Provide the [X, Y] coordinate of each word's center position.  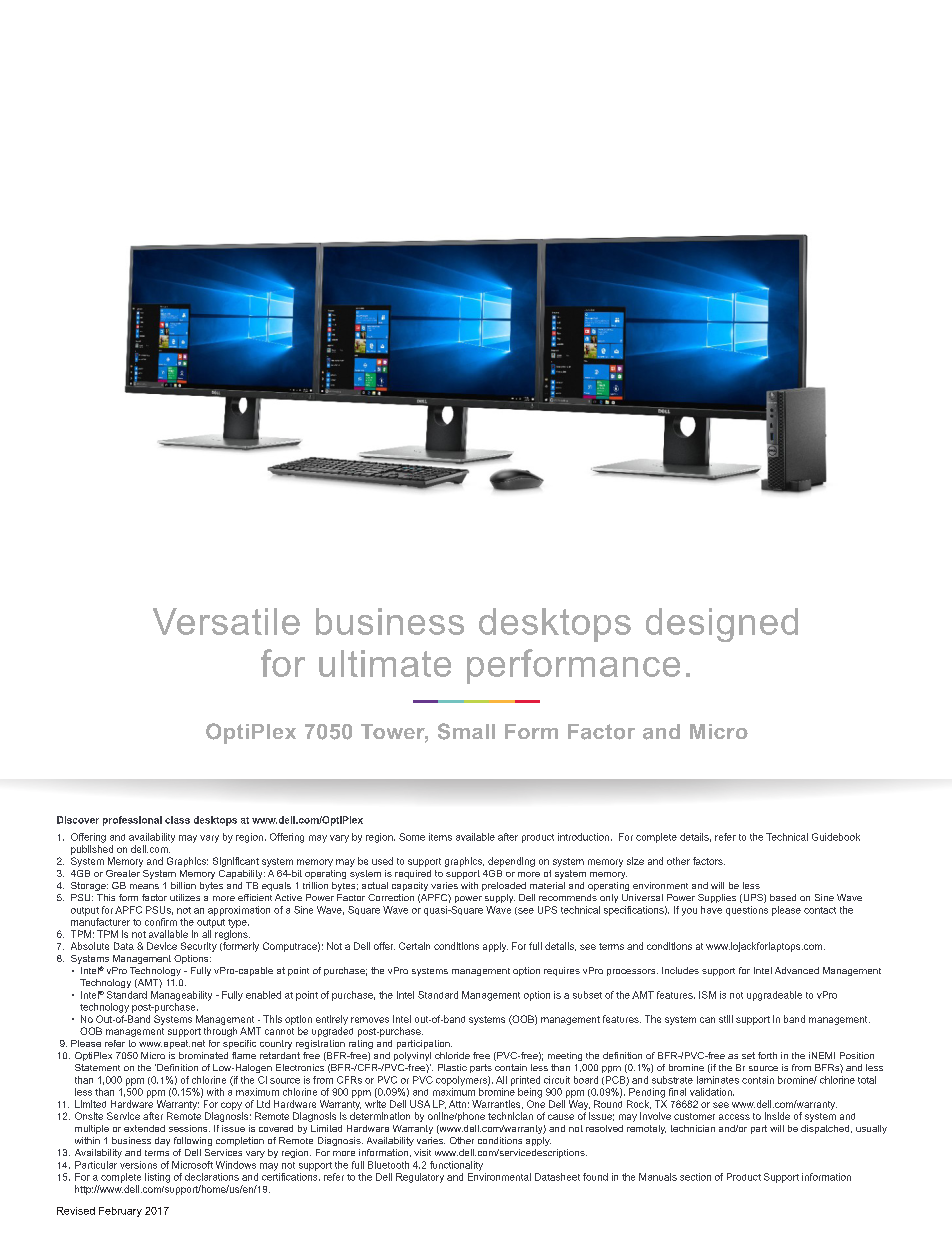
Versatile [226, 621]
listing [157, 1178]
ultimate [385, 663]
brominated [203, 1055]
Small [466, 731]
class [177, 820]
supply [500, 898]
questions [747, 911]
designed [722, 625]
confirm [161, 922]
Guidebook [836, 837]
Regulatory [420, 1178]
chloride [452, 1055]
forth [767, 1055]
